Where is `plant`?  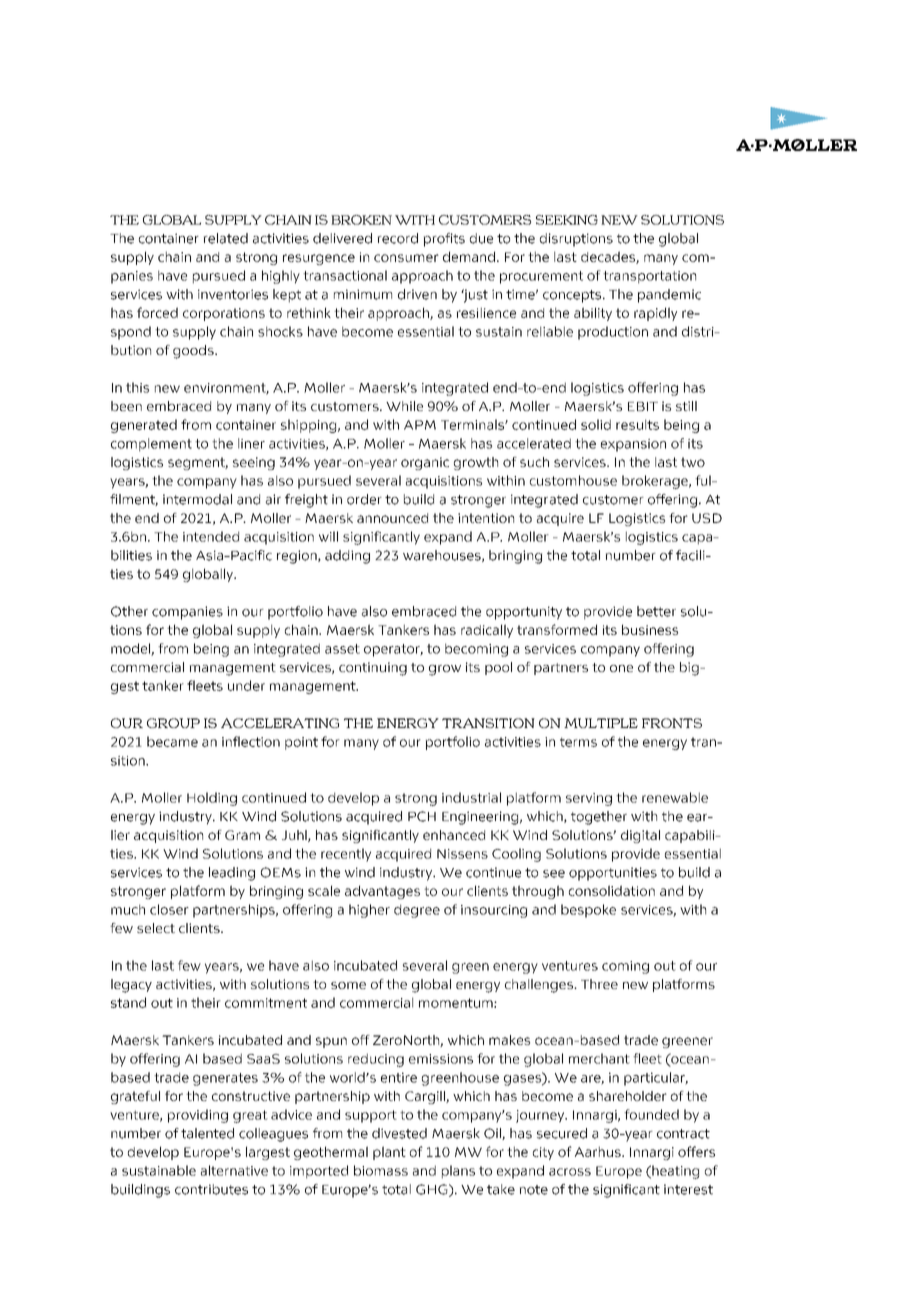 plant is located at coordinates (389, 1153).
